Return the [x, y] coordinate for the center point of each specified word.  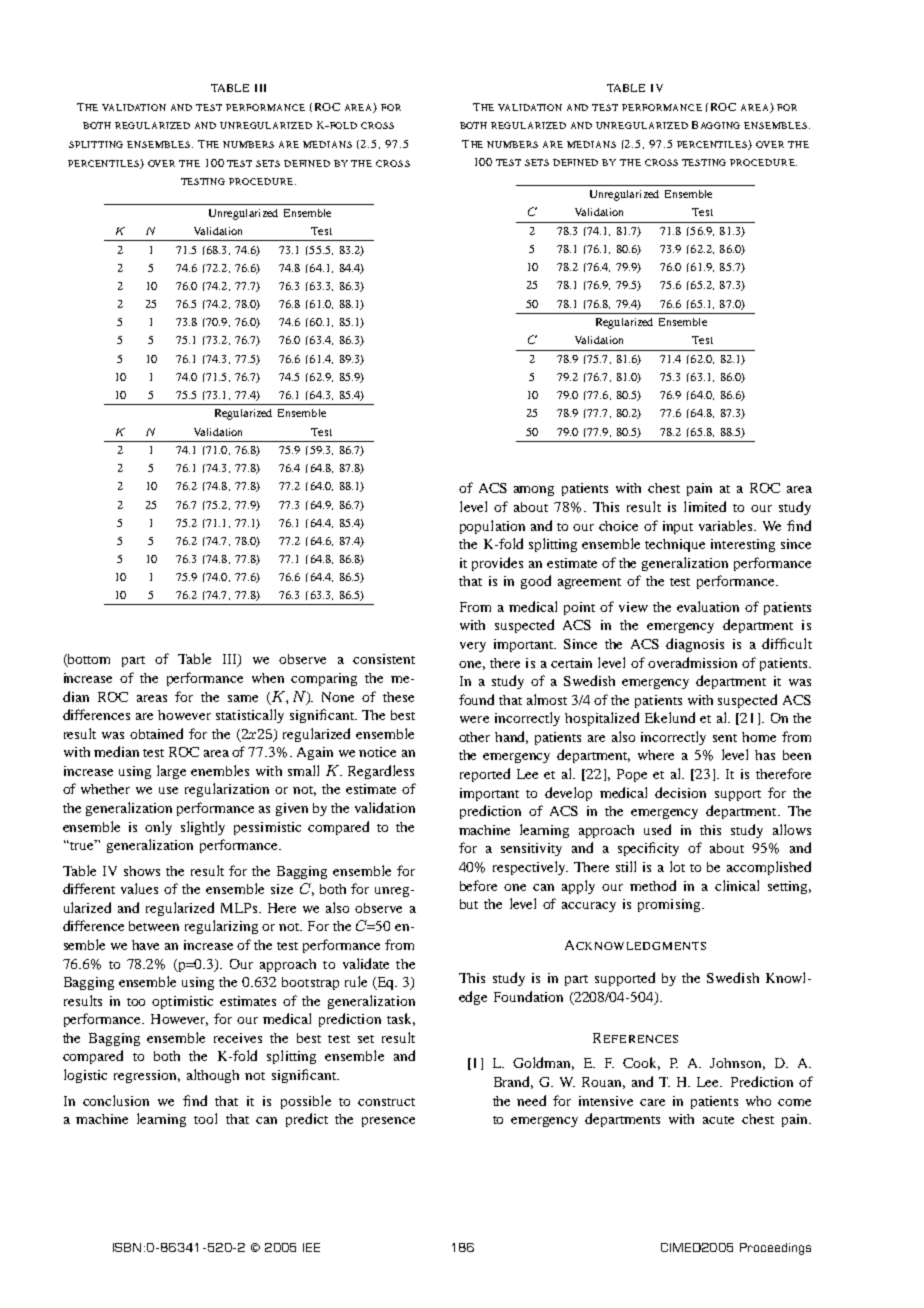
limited [705, 506]
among [534, 491]
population [492, 527]
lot [677, 866]
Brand [513, 1082]
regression [147, 1076]
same [243, 698]
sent [725, 738]
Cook [641, 1063]
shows [142, 871]
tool [205, 1118]
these [398, 697]
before [478, 885]
